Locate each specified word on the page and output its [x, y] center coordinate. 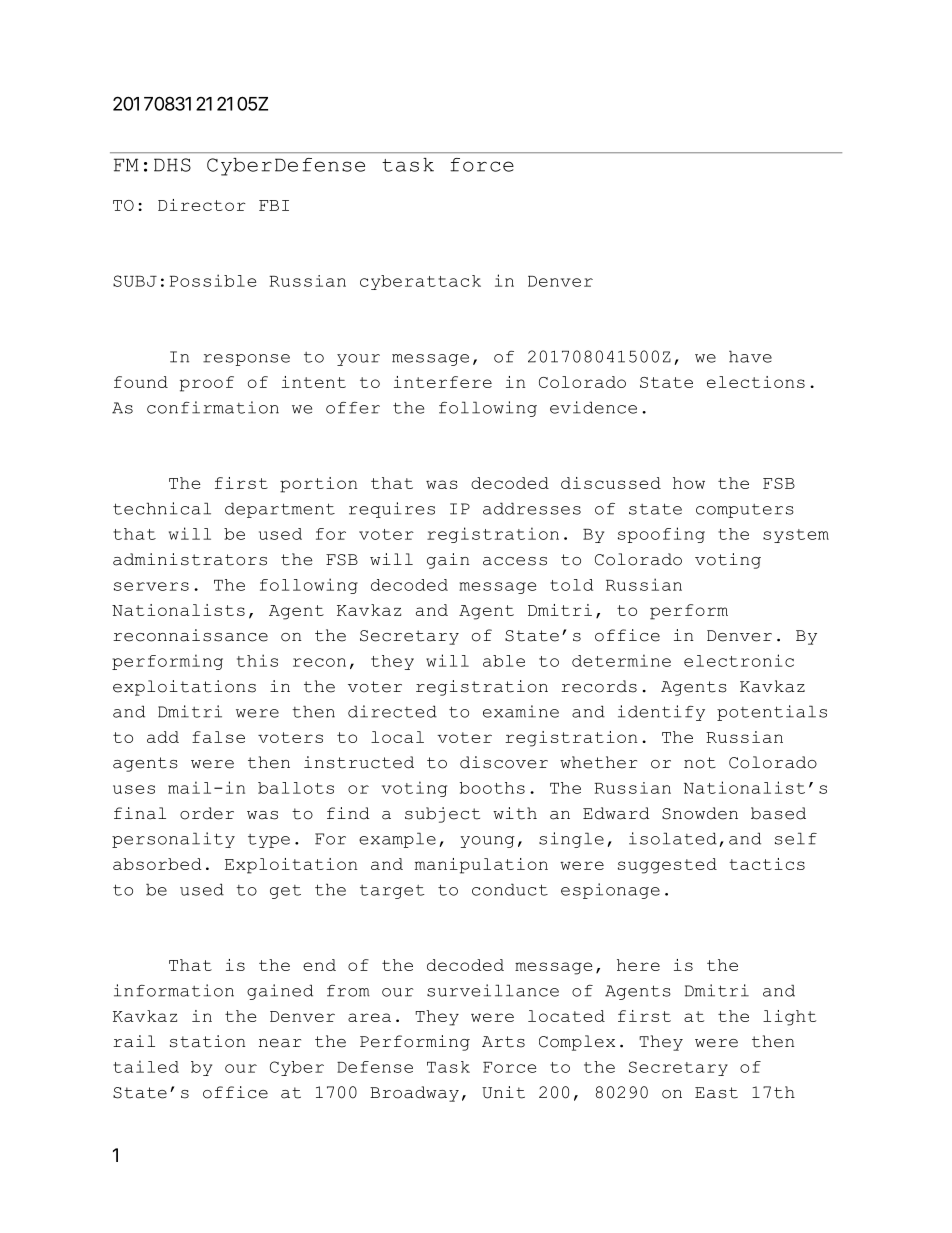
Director [202, 205]
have [750, 356]
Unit [503, 1092]
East [716, 1093]
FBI [274, 205]
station [207, 1041]
